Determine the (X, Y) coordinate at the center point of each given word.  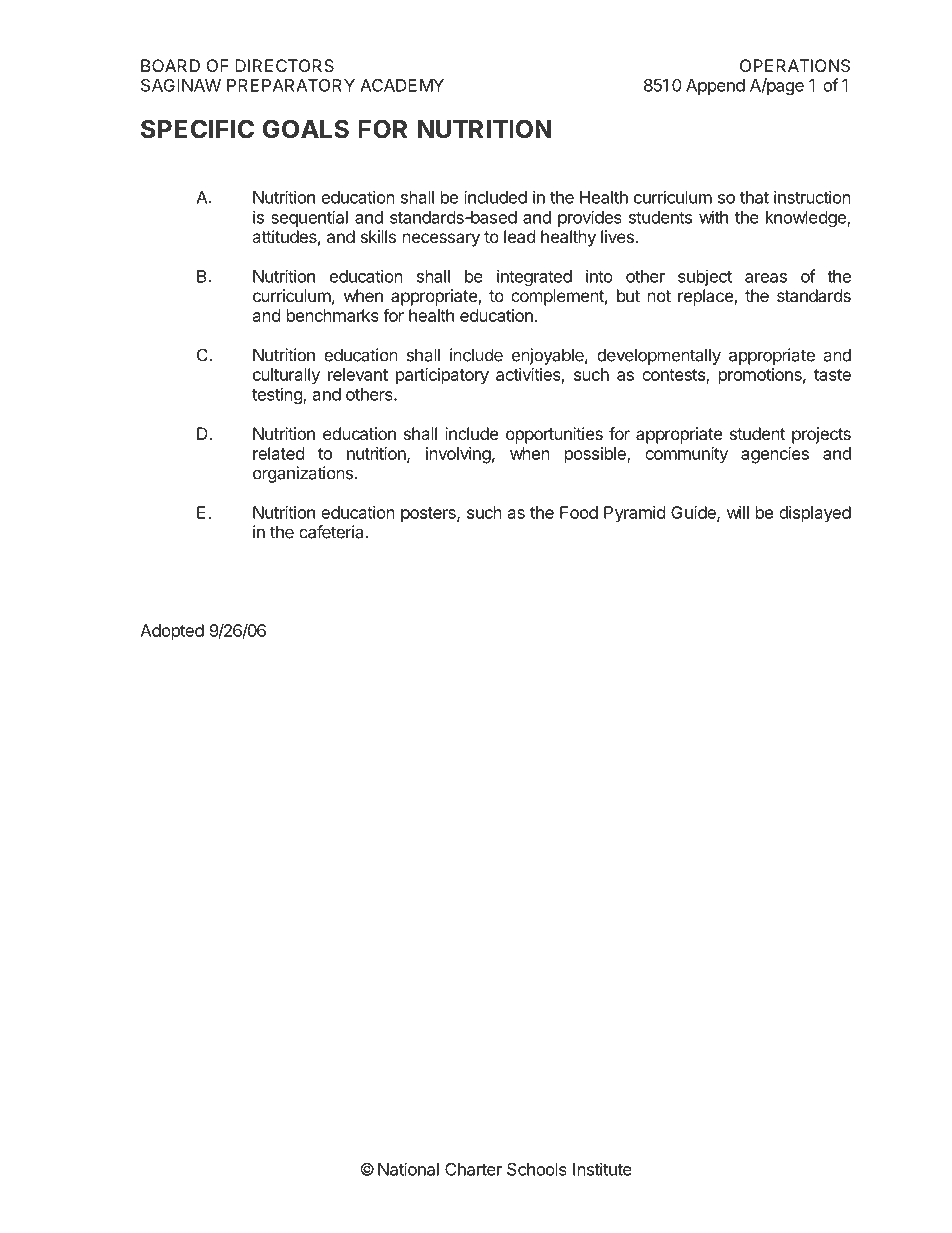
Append (715, 87)
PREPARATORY (291, 85)
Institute (602, 1169)
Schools (537, 1169)
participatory (442, 376)
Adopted (172, 632)
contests (674, 376)
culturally (286, 376)
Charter (473, 1169)
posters (429, 515)
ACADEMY (402, 85)
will (738, 512)
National (408, 1169)
